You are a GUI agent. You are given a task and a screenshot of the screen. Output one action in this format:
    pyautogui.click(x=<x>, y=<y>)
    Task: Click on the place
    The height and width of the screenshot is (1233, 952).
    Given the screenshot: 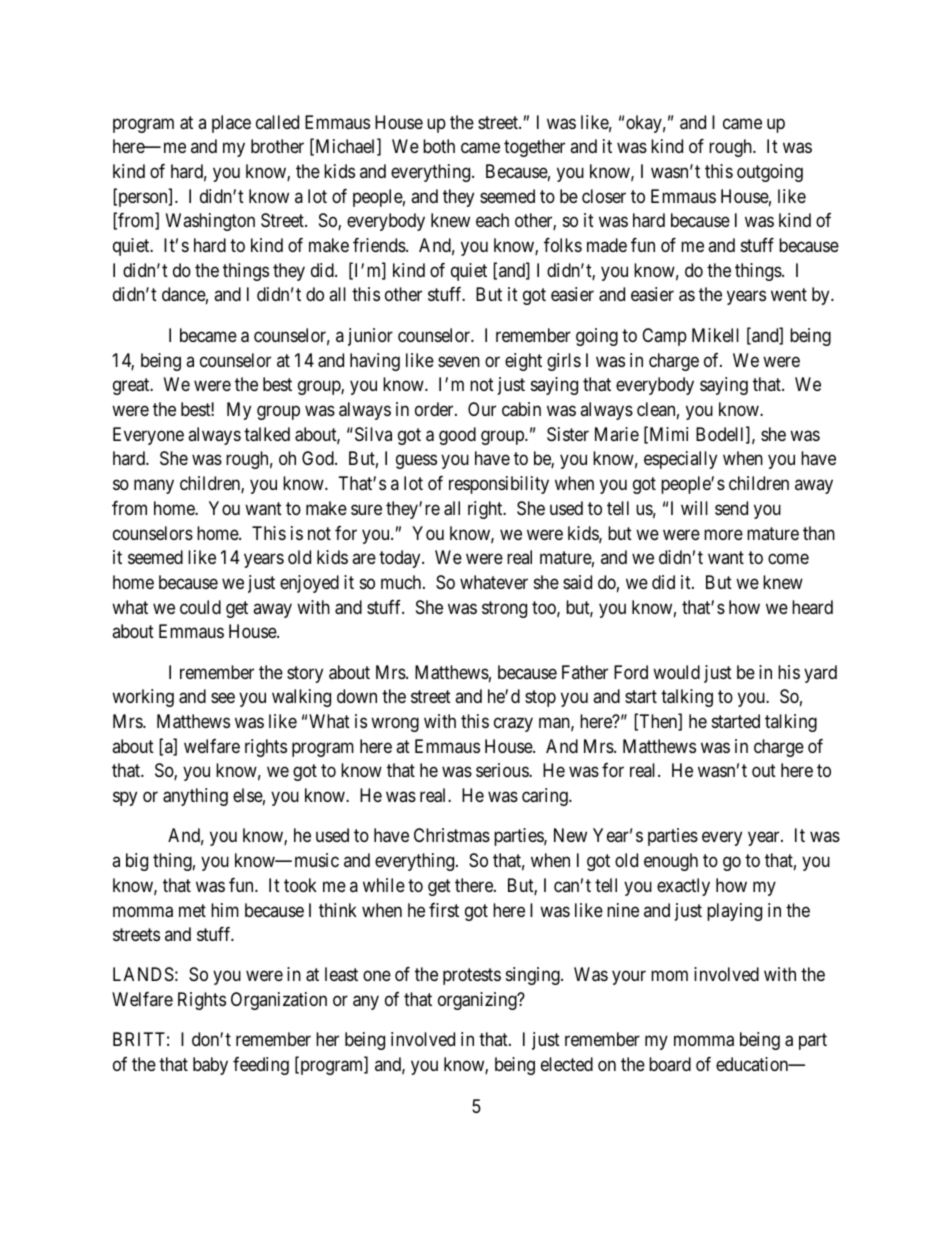 What is the action you would take?
    pyautogui.click(x=231, y=124)
